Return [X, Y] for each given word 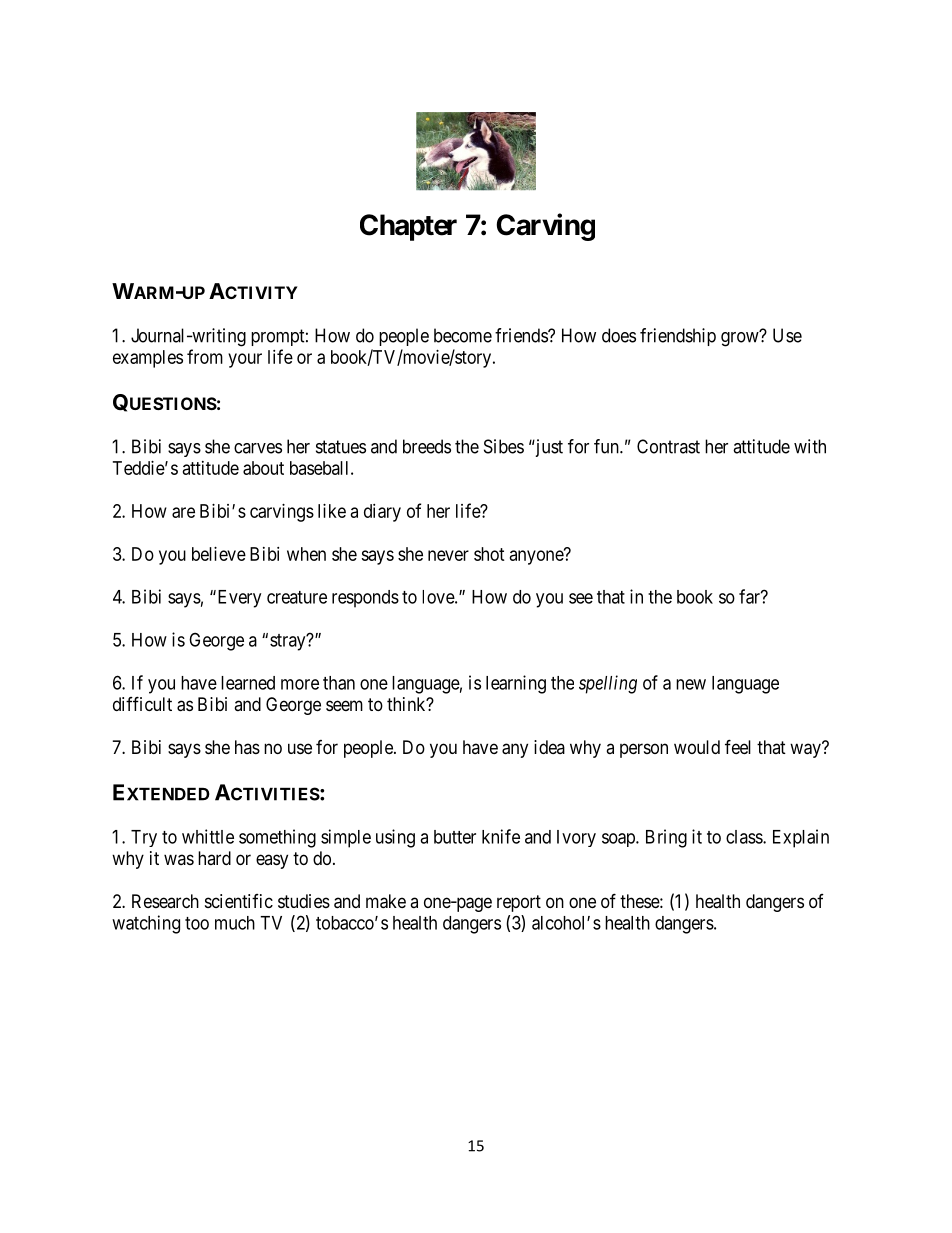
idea [549, 747]
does [619, 335]
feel [738, 746]
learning [516, 684]
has [247, 747]
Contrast [668, 446]
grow [741, 339]
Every [238, 599]
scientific [239, 901]
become [463, 335]
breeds [427, 446]
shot [489, 554]
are [183, 512]
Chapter [408, 227]
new [691, 684]
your [245, 360]
